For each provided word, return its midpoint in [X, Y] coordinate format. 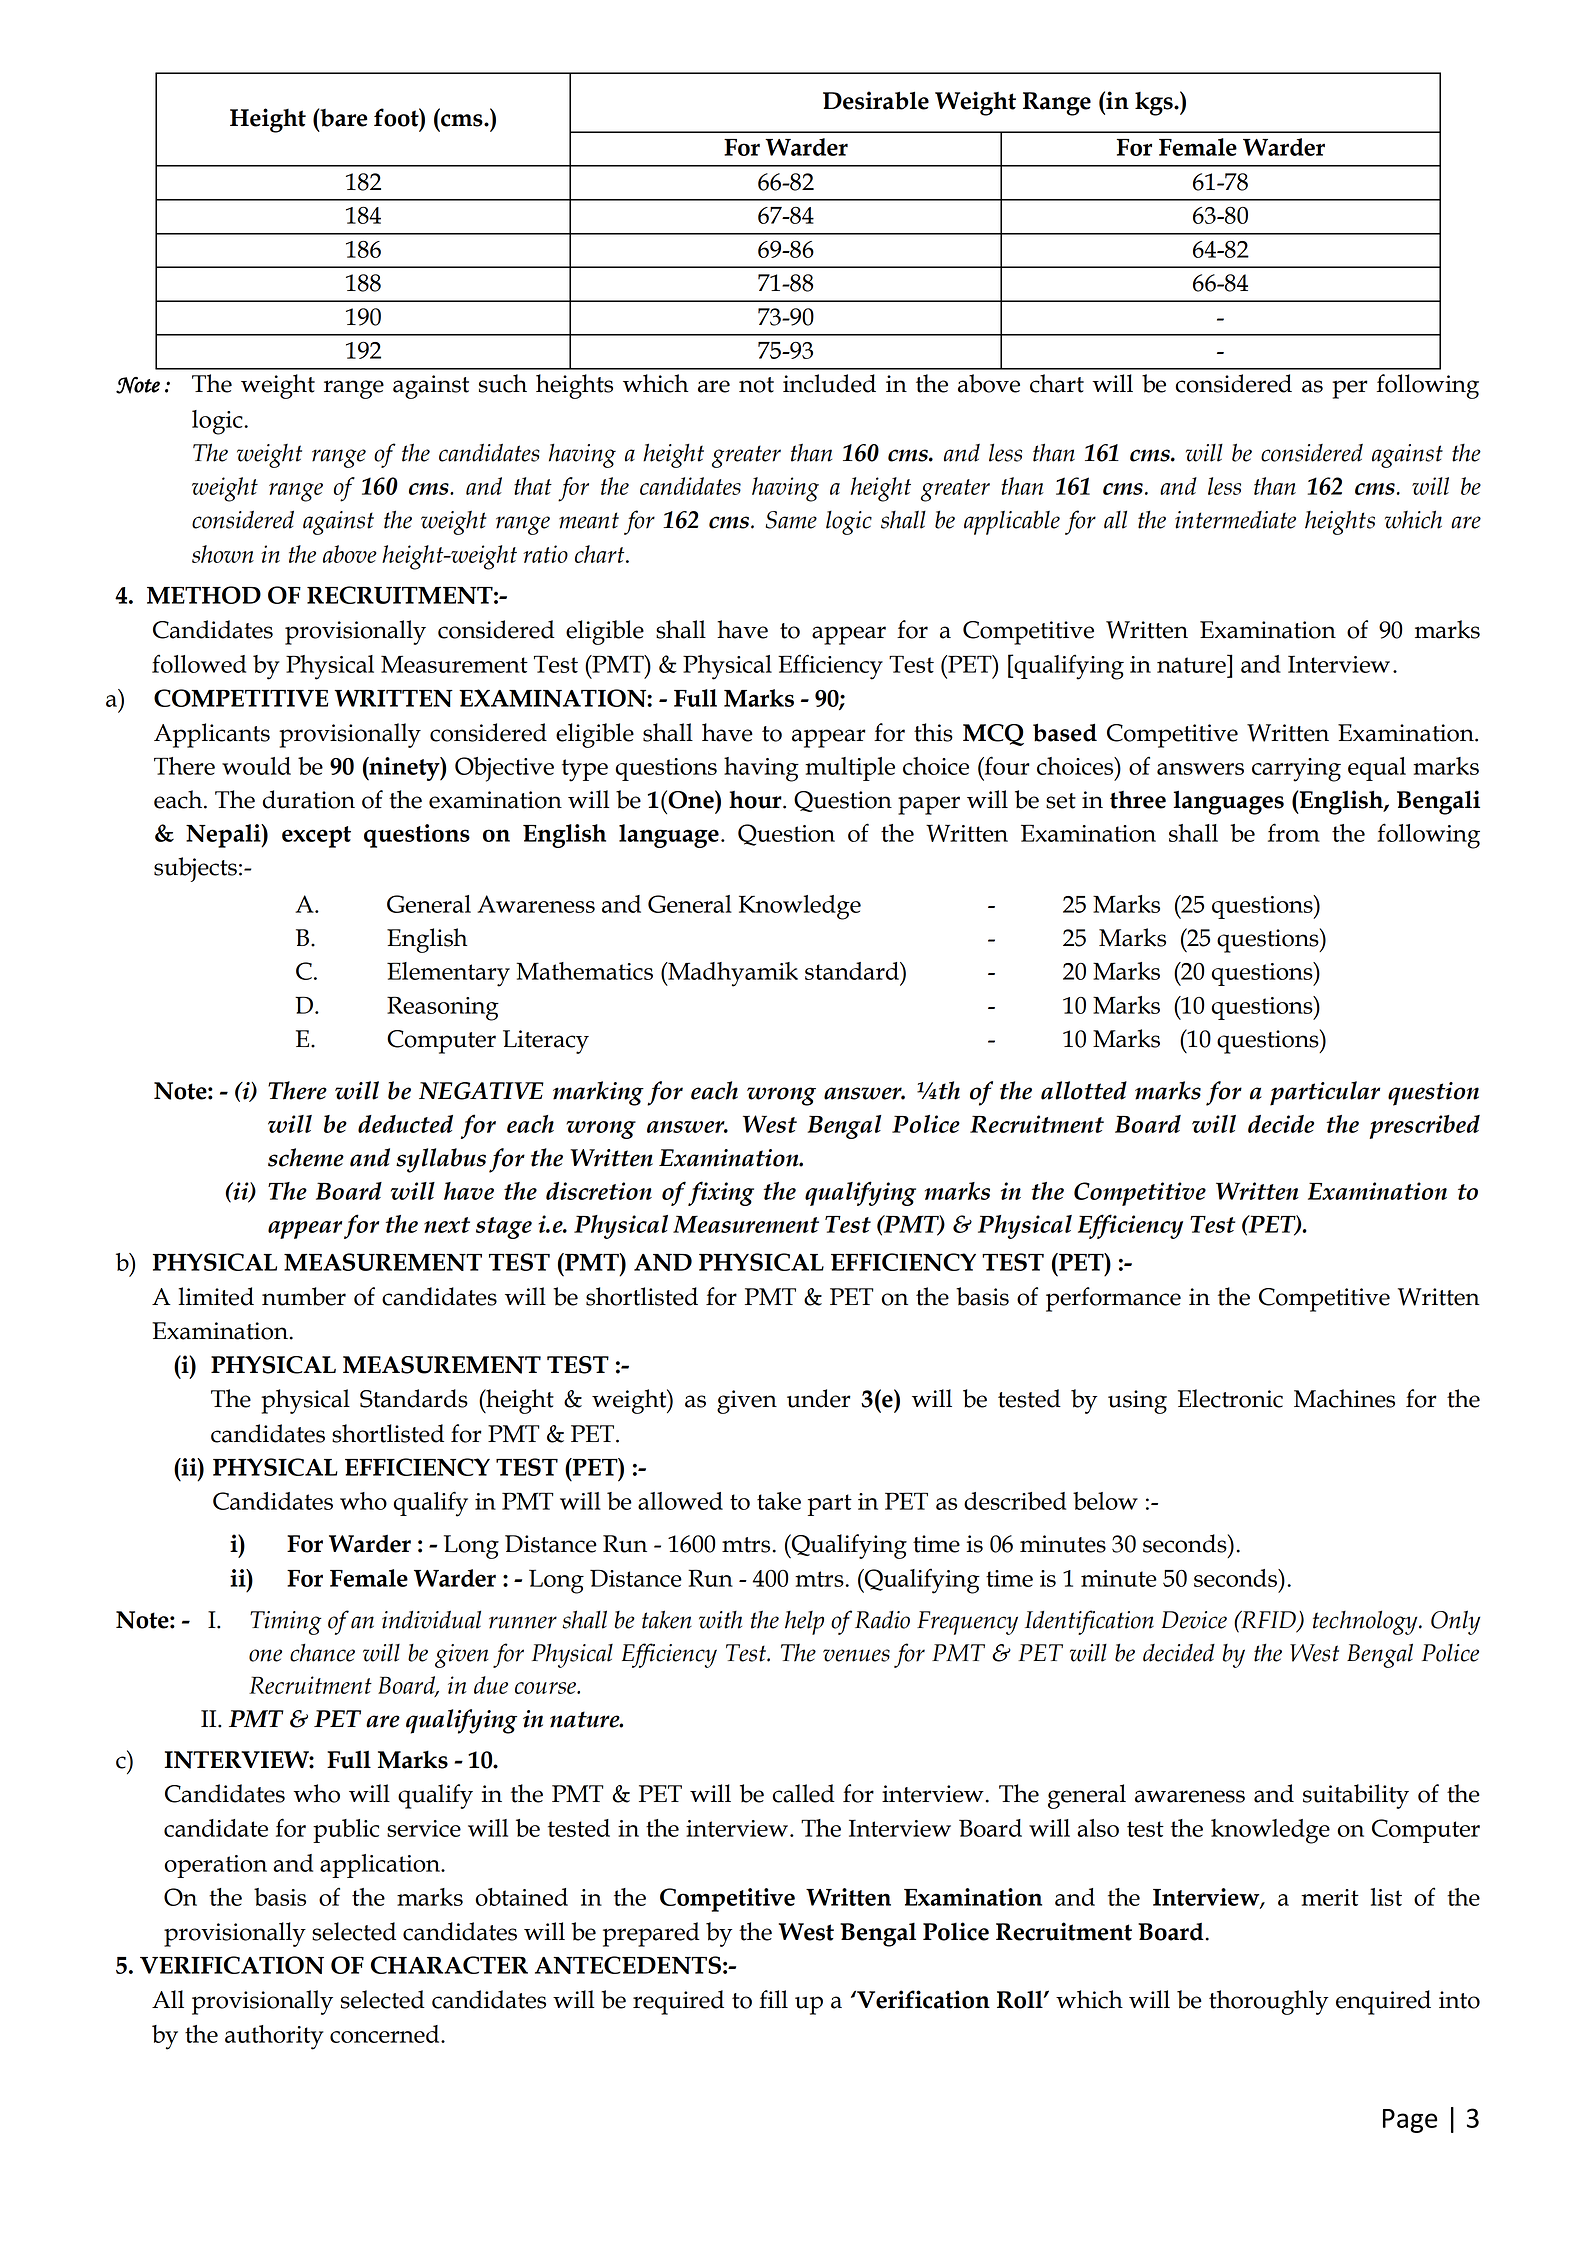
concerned [386, 2034]
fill [773, 1999]
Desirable [876, 100]
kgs [1155, 104]
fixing [721, 1193]
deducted [405, 1124]
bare [342, 117]
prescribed [1424, 1127]
